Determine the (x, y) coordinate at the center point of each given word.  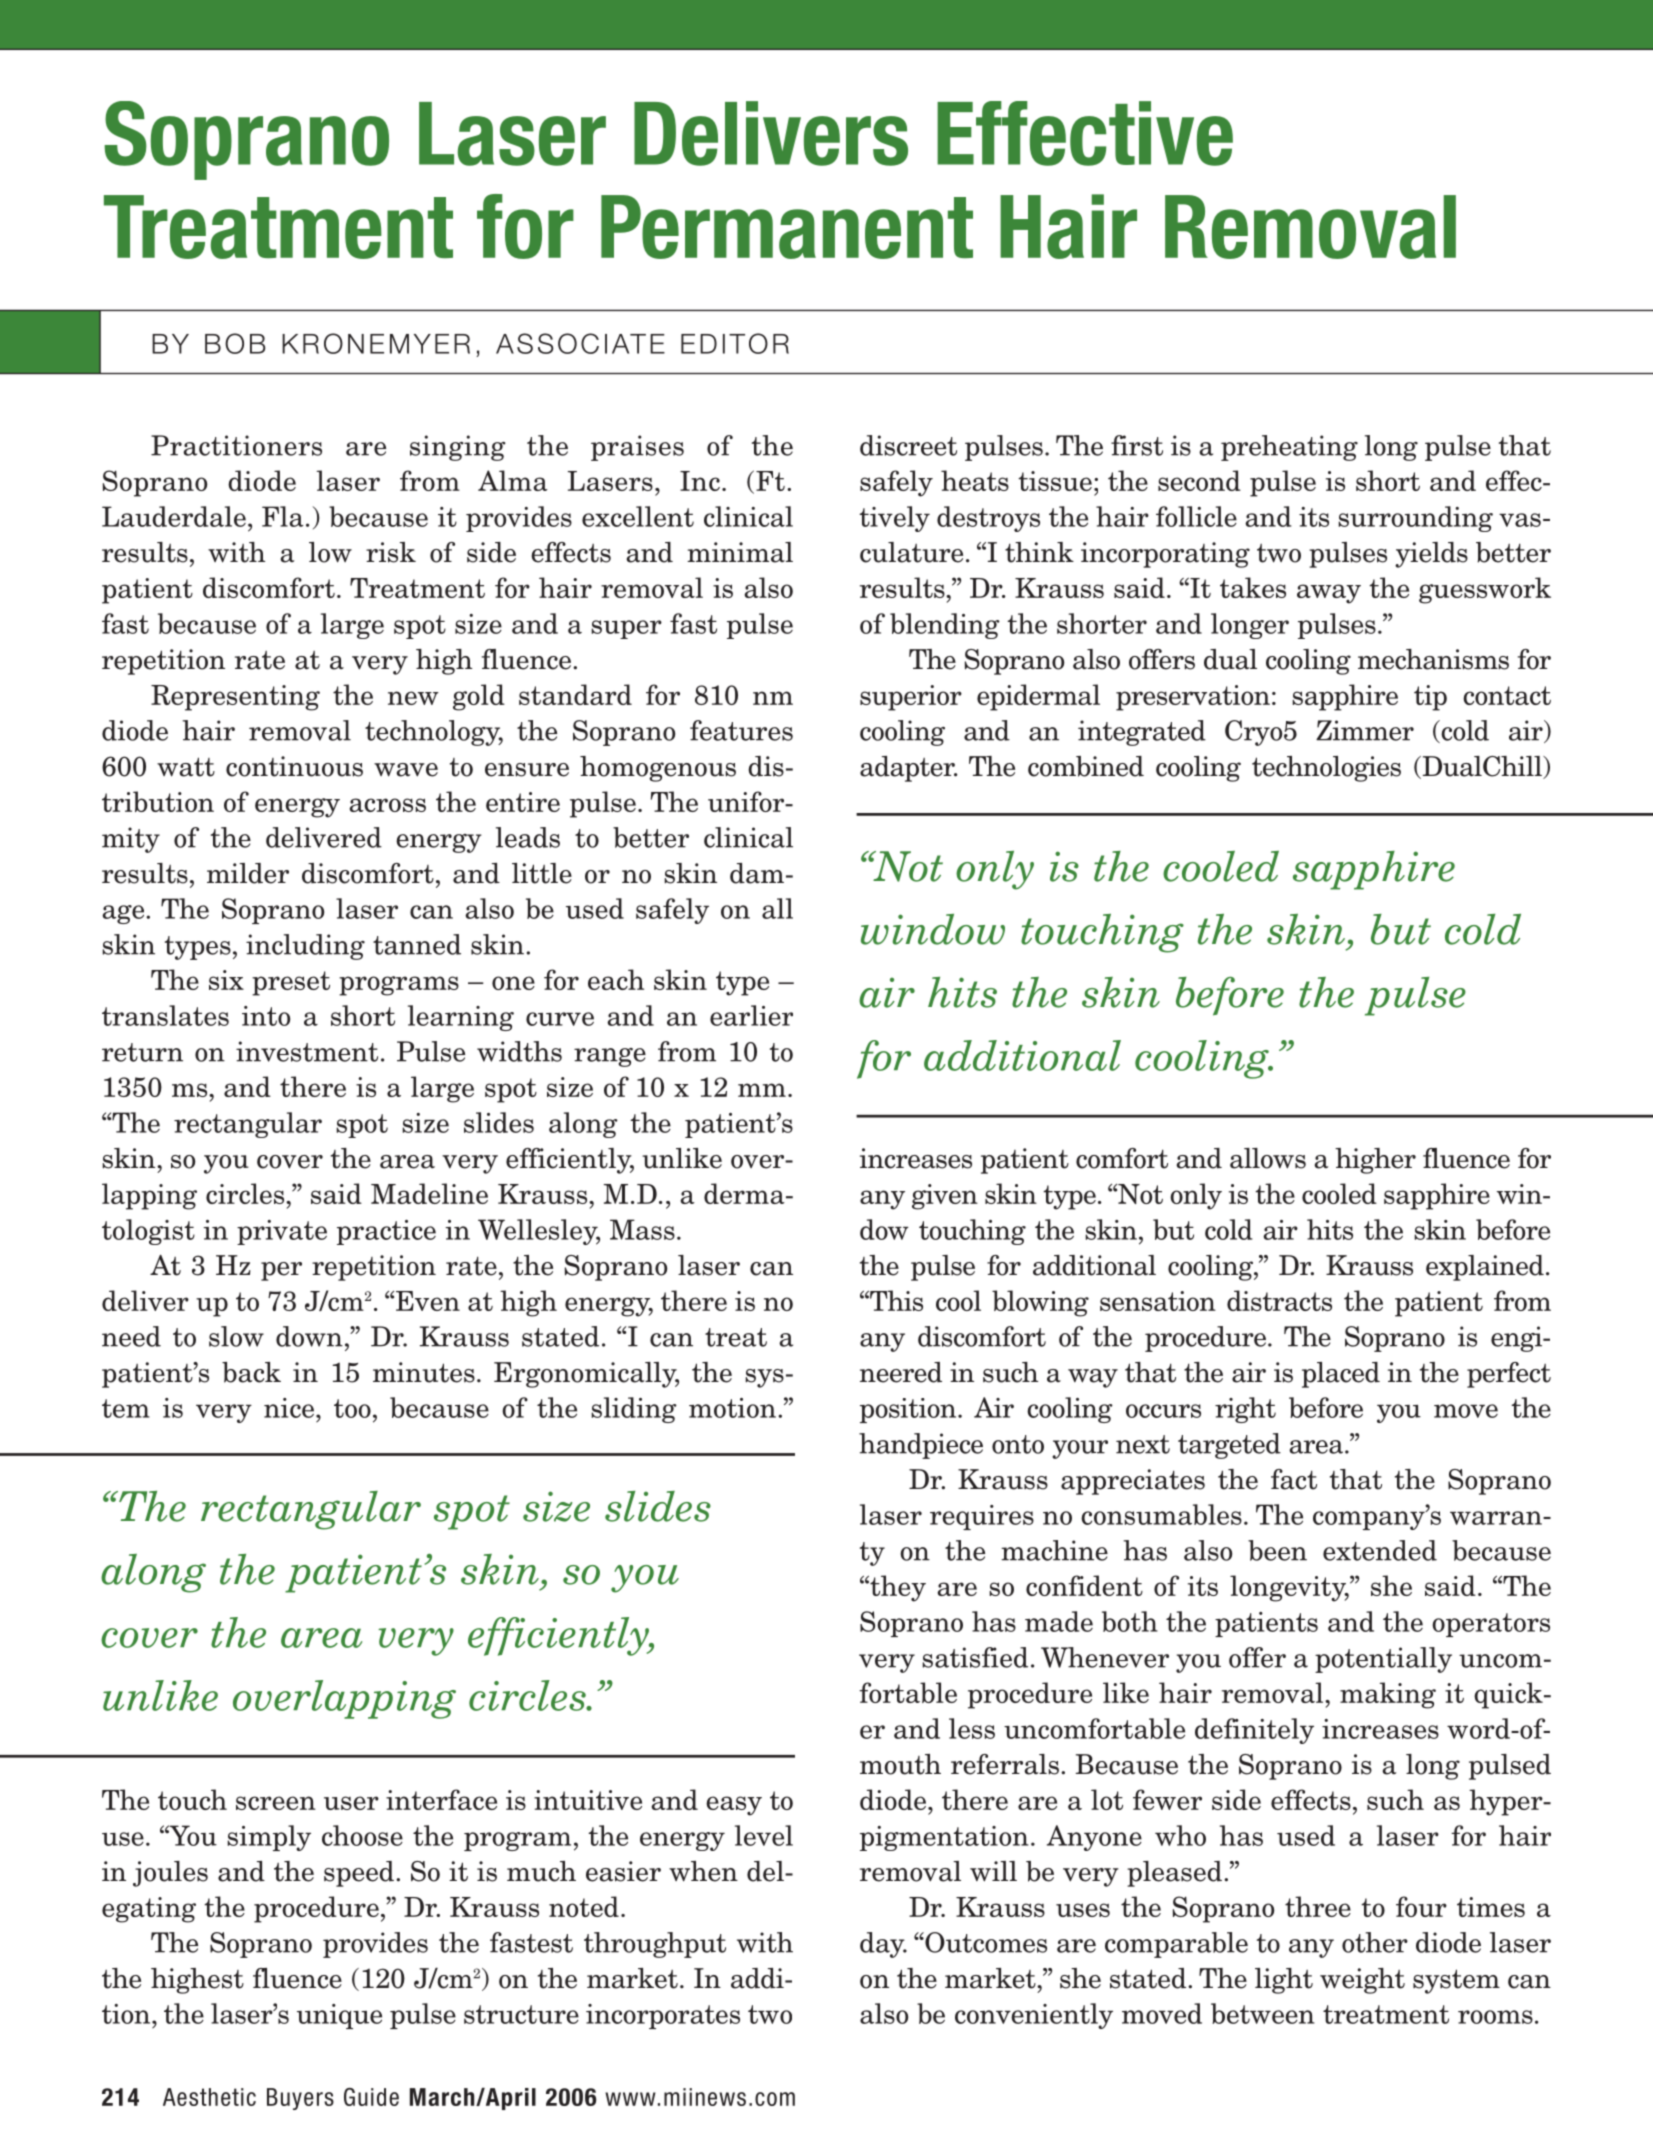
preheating (1289, 448)
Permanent (787, 227)
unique (339, 2016)
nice (290, 1408)
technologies (1326, 769)
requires (982, 1517)
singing (458, 448)
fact (1294, 1479)
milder (248, 873)
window (933, 929)
